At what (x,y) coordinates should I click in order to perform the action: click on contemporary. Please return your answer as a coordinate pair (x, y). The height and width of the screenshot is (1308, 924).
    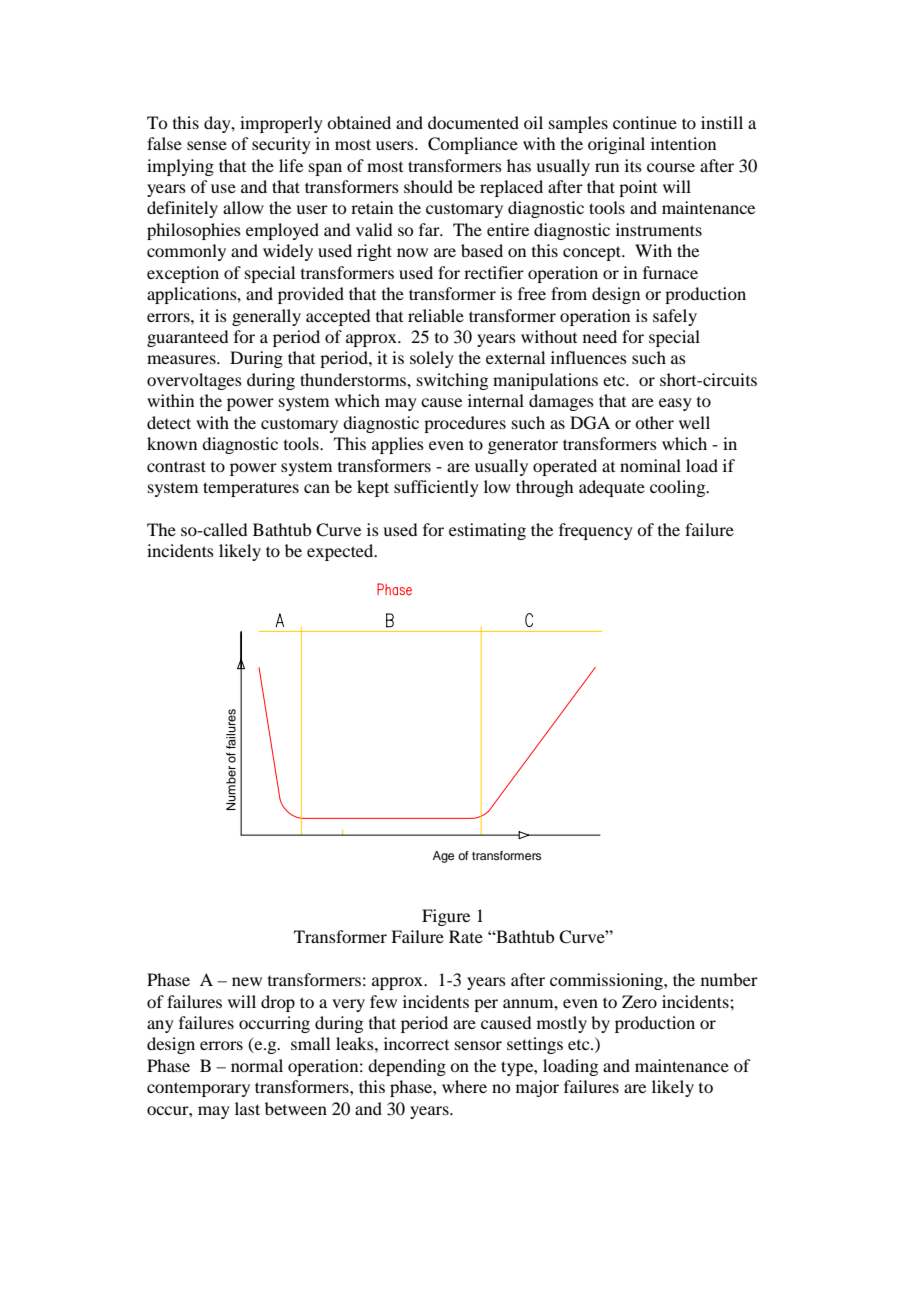
    Looking at the image, I should click on (198, 1089).
